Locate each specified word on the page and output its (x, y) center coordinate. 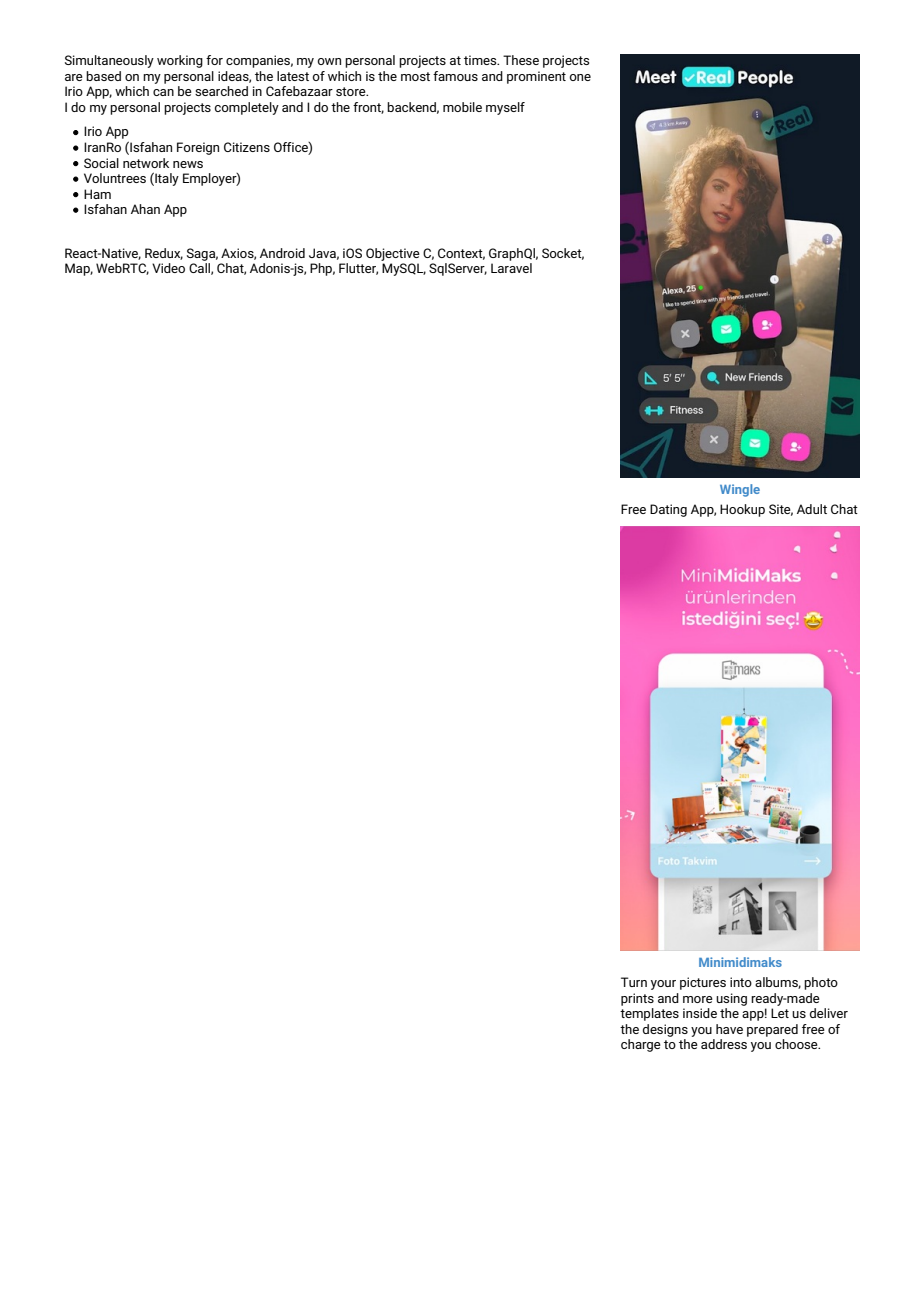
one (580, 77)
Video (168, 268)
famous (455, 76)
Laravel (511, 268)
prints (637, 999)
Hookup (742, 510)
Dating (668, 510)
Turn (634, 982)
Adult (812, 509)
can (163, 92)
